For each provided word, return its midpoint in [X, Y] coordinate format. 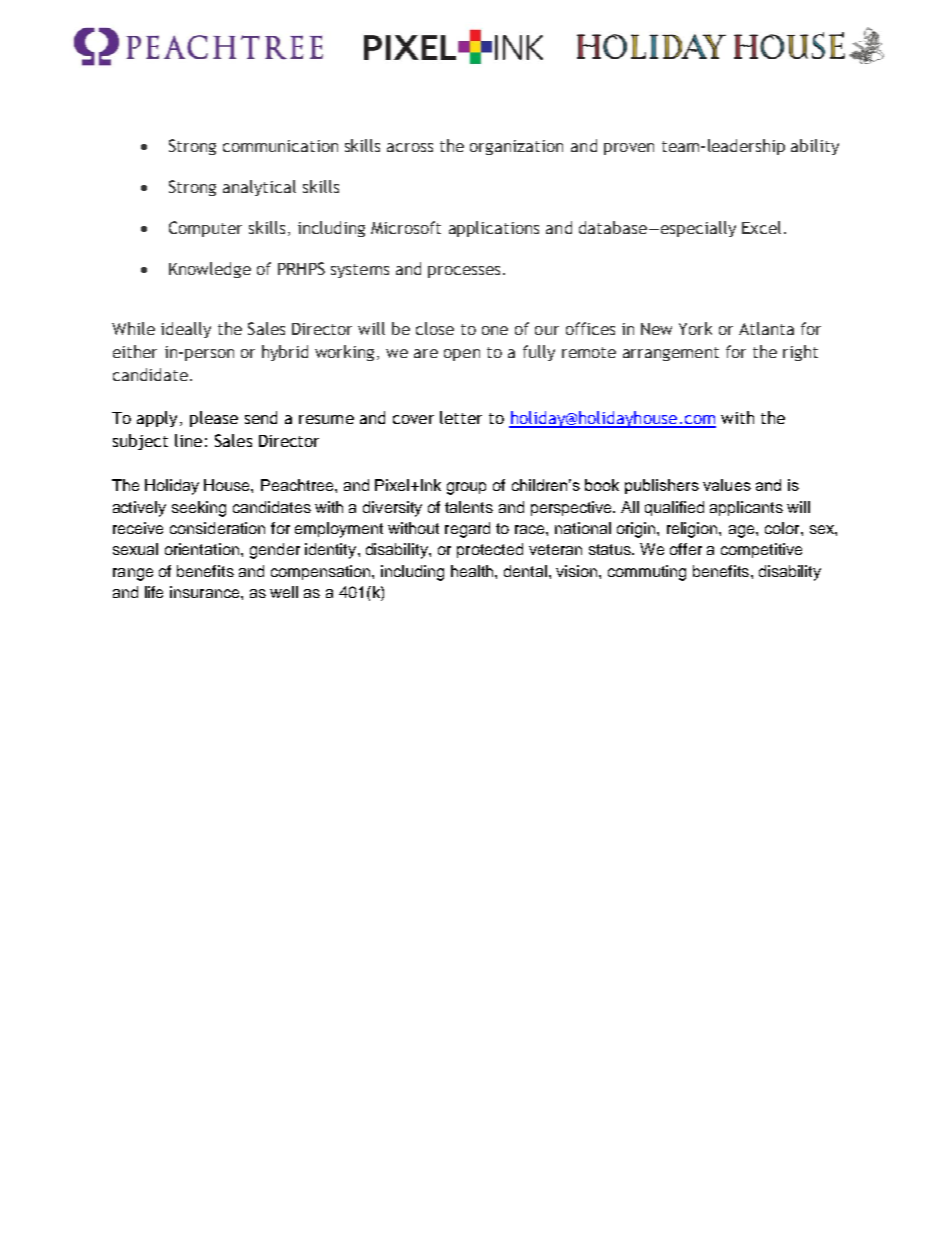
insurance [206, 592]
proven [629, 149]
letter [461, 417]
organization [516, 147]
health [473, 571]
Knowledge [210, 270]
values [727, 485]
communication [280, 146]
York [695, 328]
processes [464, 272]
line [188, 440]
